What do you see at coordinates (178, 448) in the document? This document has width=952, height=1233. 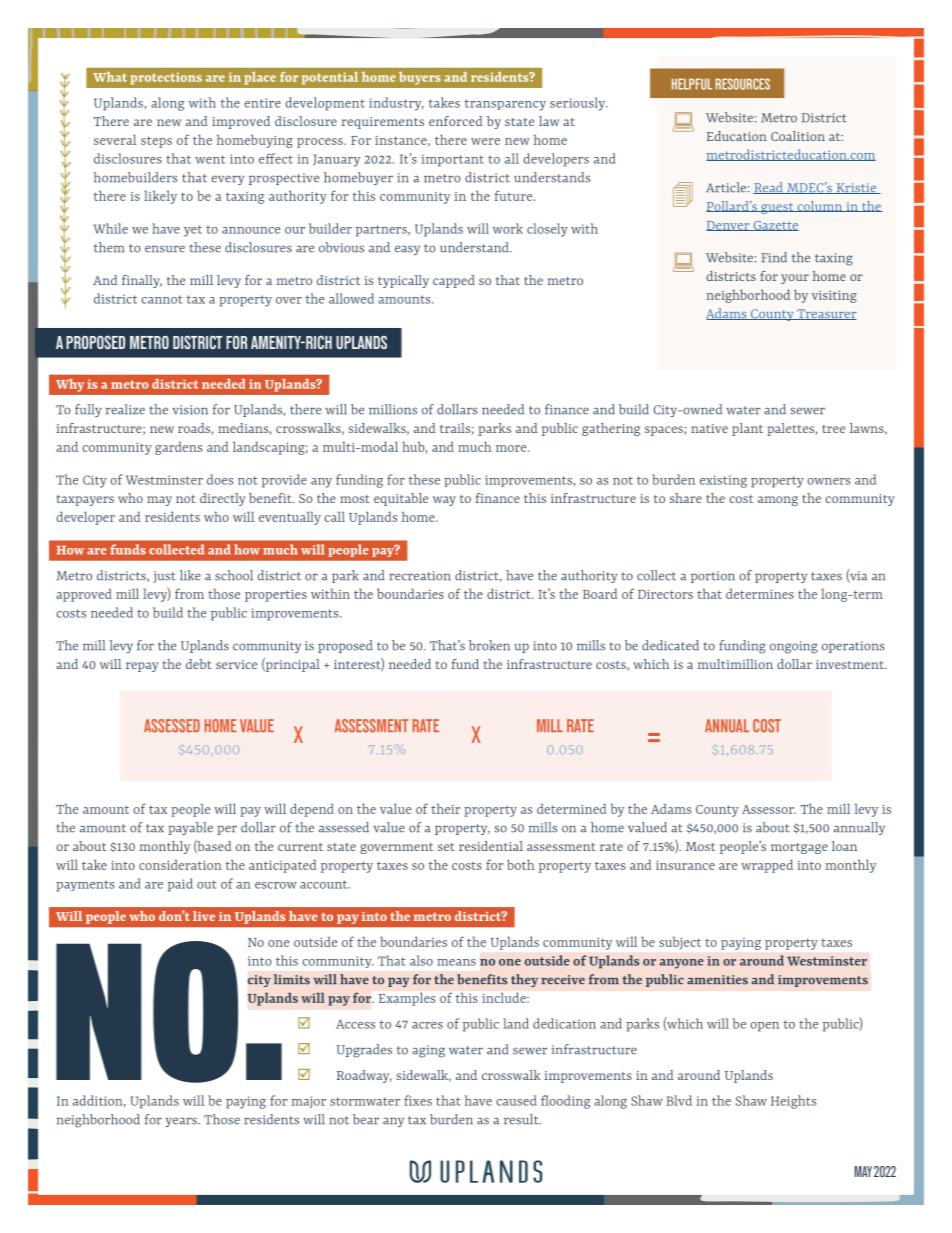 I see `gardens` at bounding box center [178, 448].
